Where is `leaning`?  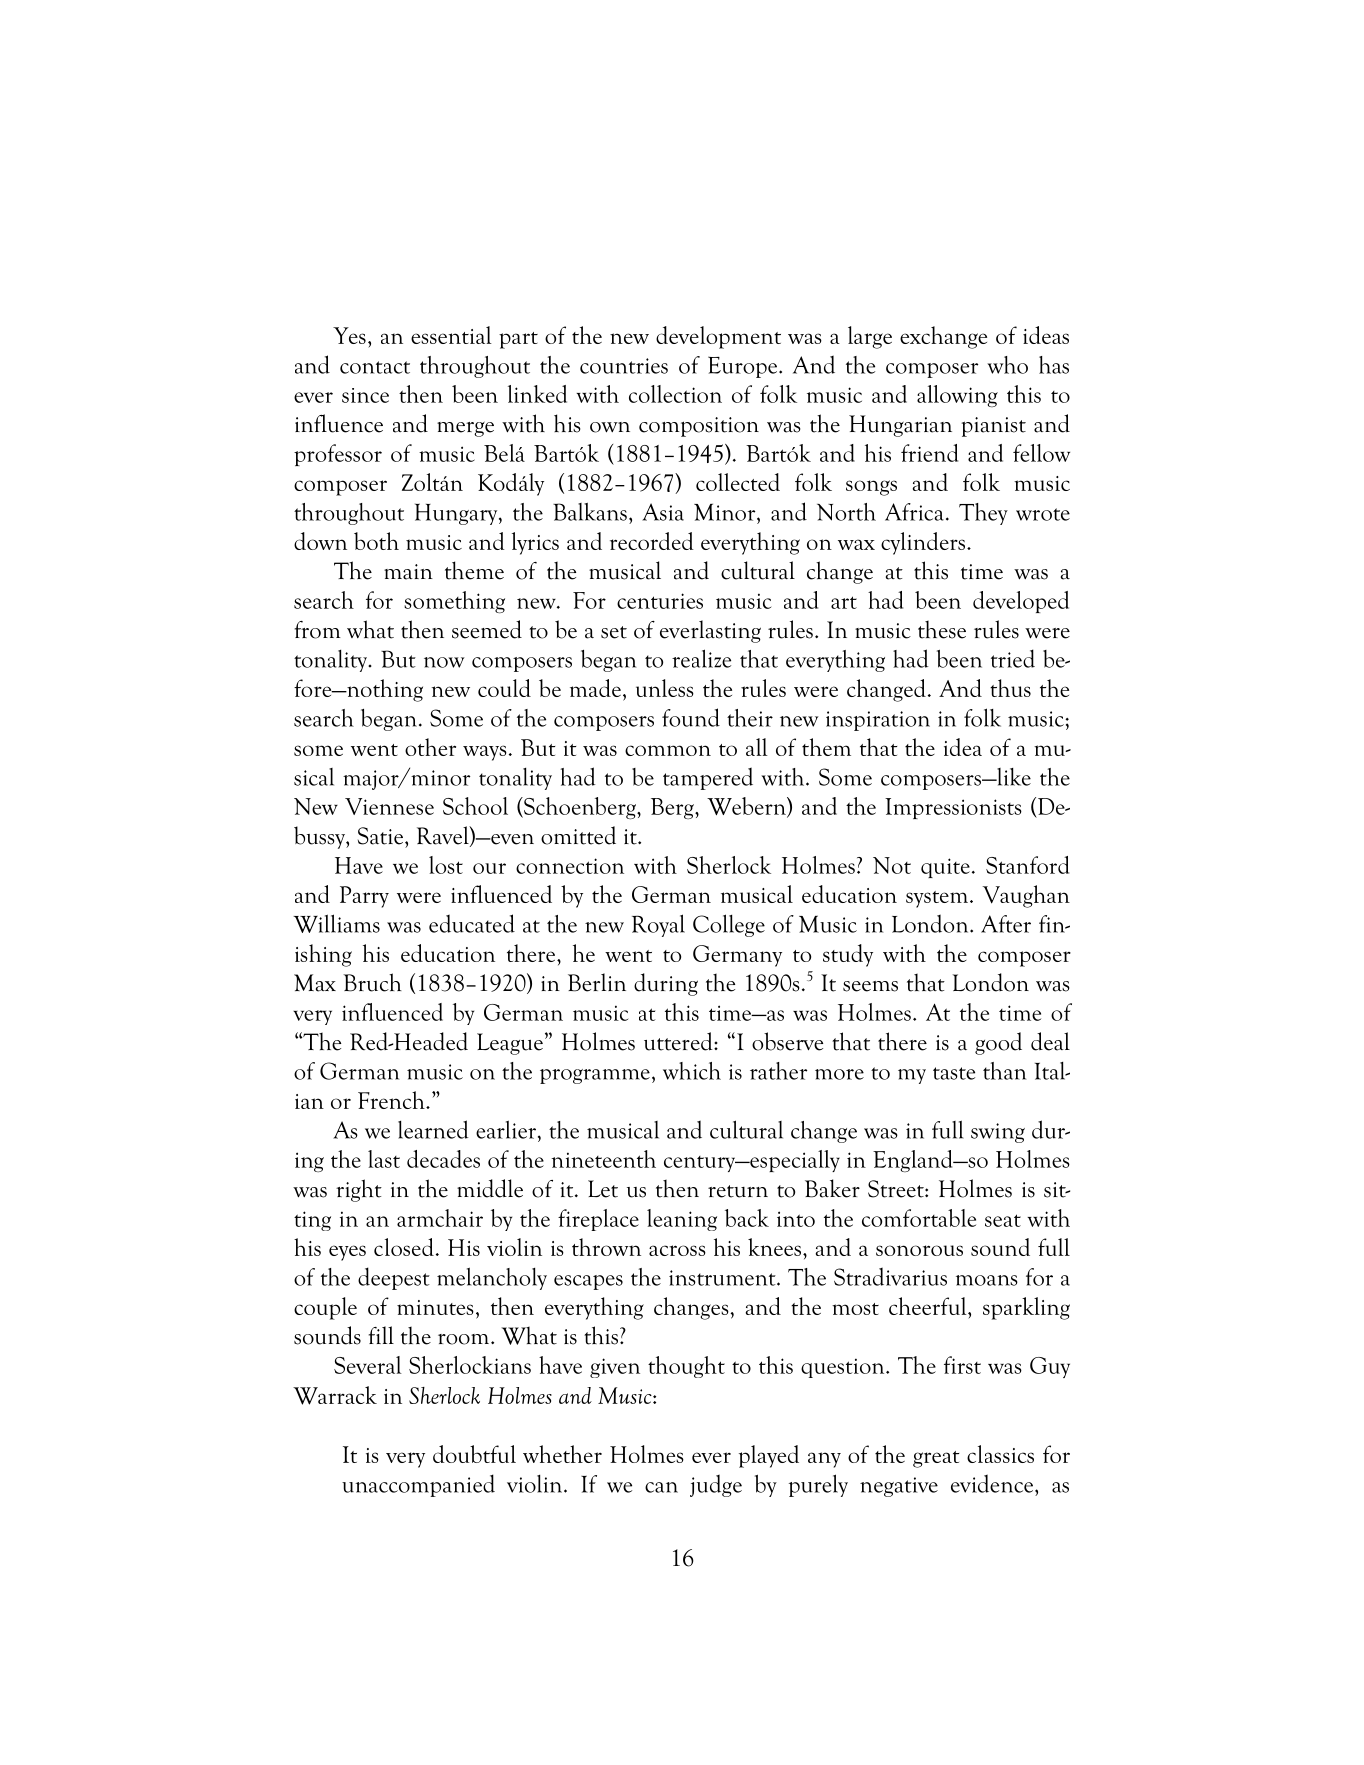 leaning is located at coordinates (682, 1220).
